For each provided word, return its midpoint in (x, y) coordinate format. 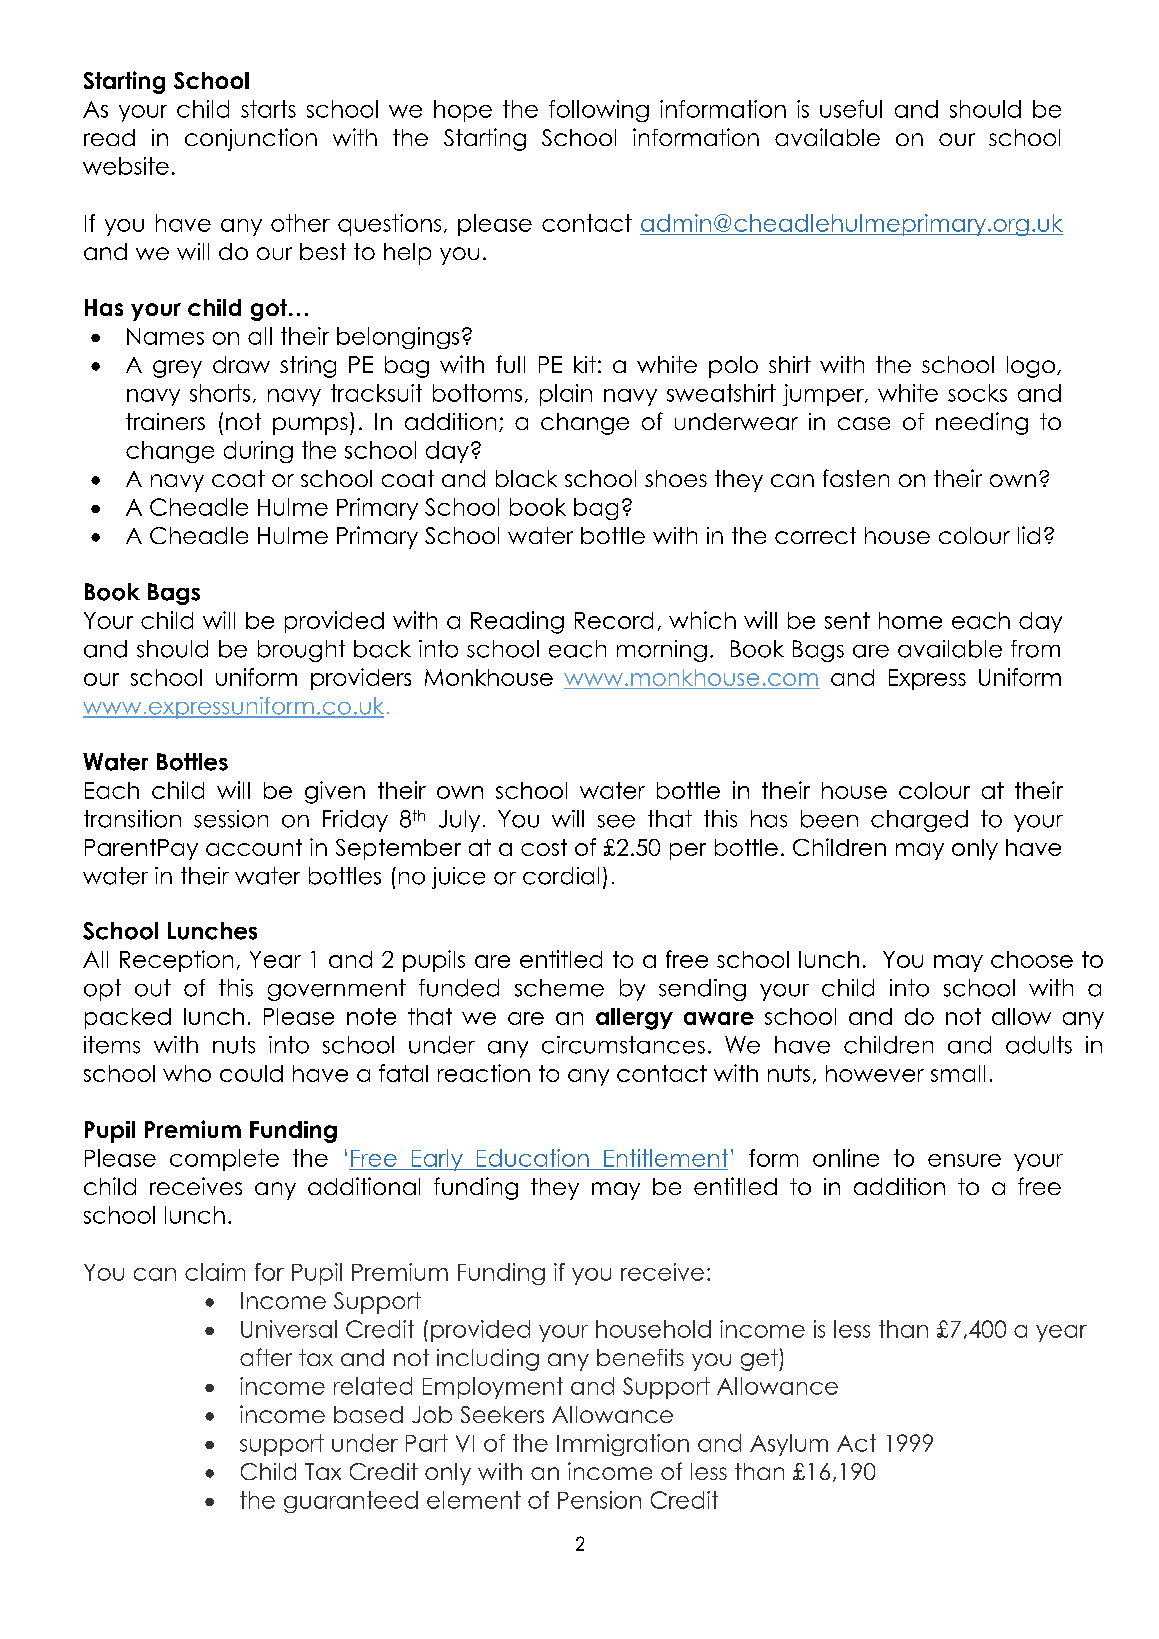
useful (851, 109)
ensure (964, 1160)
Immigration (623, 1445)
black (526, 478)
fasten (856, 478)
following (599, 111)
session (231, 819)
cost (544, 847)
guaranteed (351, 1502)
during (258, 452)
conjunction (251, 139)
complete (224, 1160)
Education (533, 1158)
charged (919, 821)
